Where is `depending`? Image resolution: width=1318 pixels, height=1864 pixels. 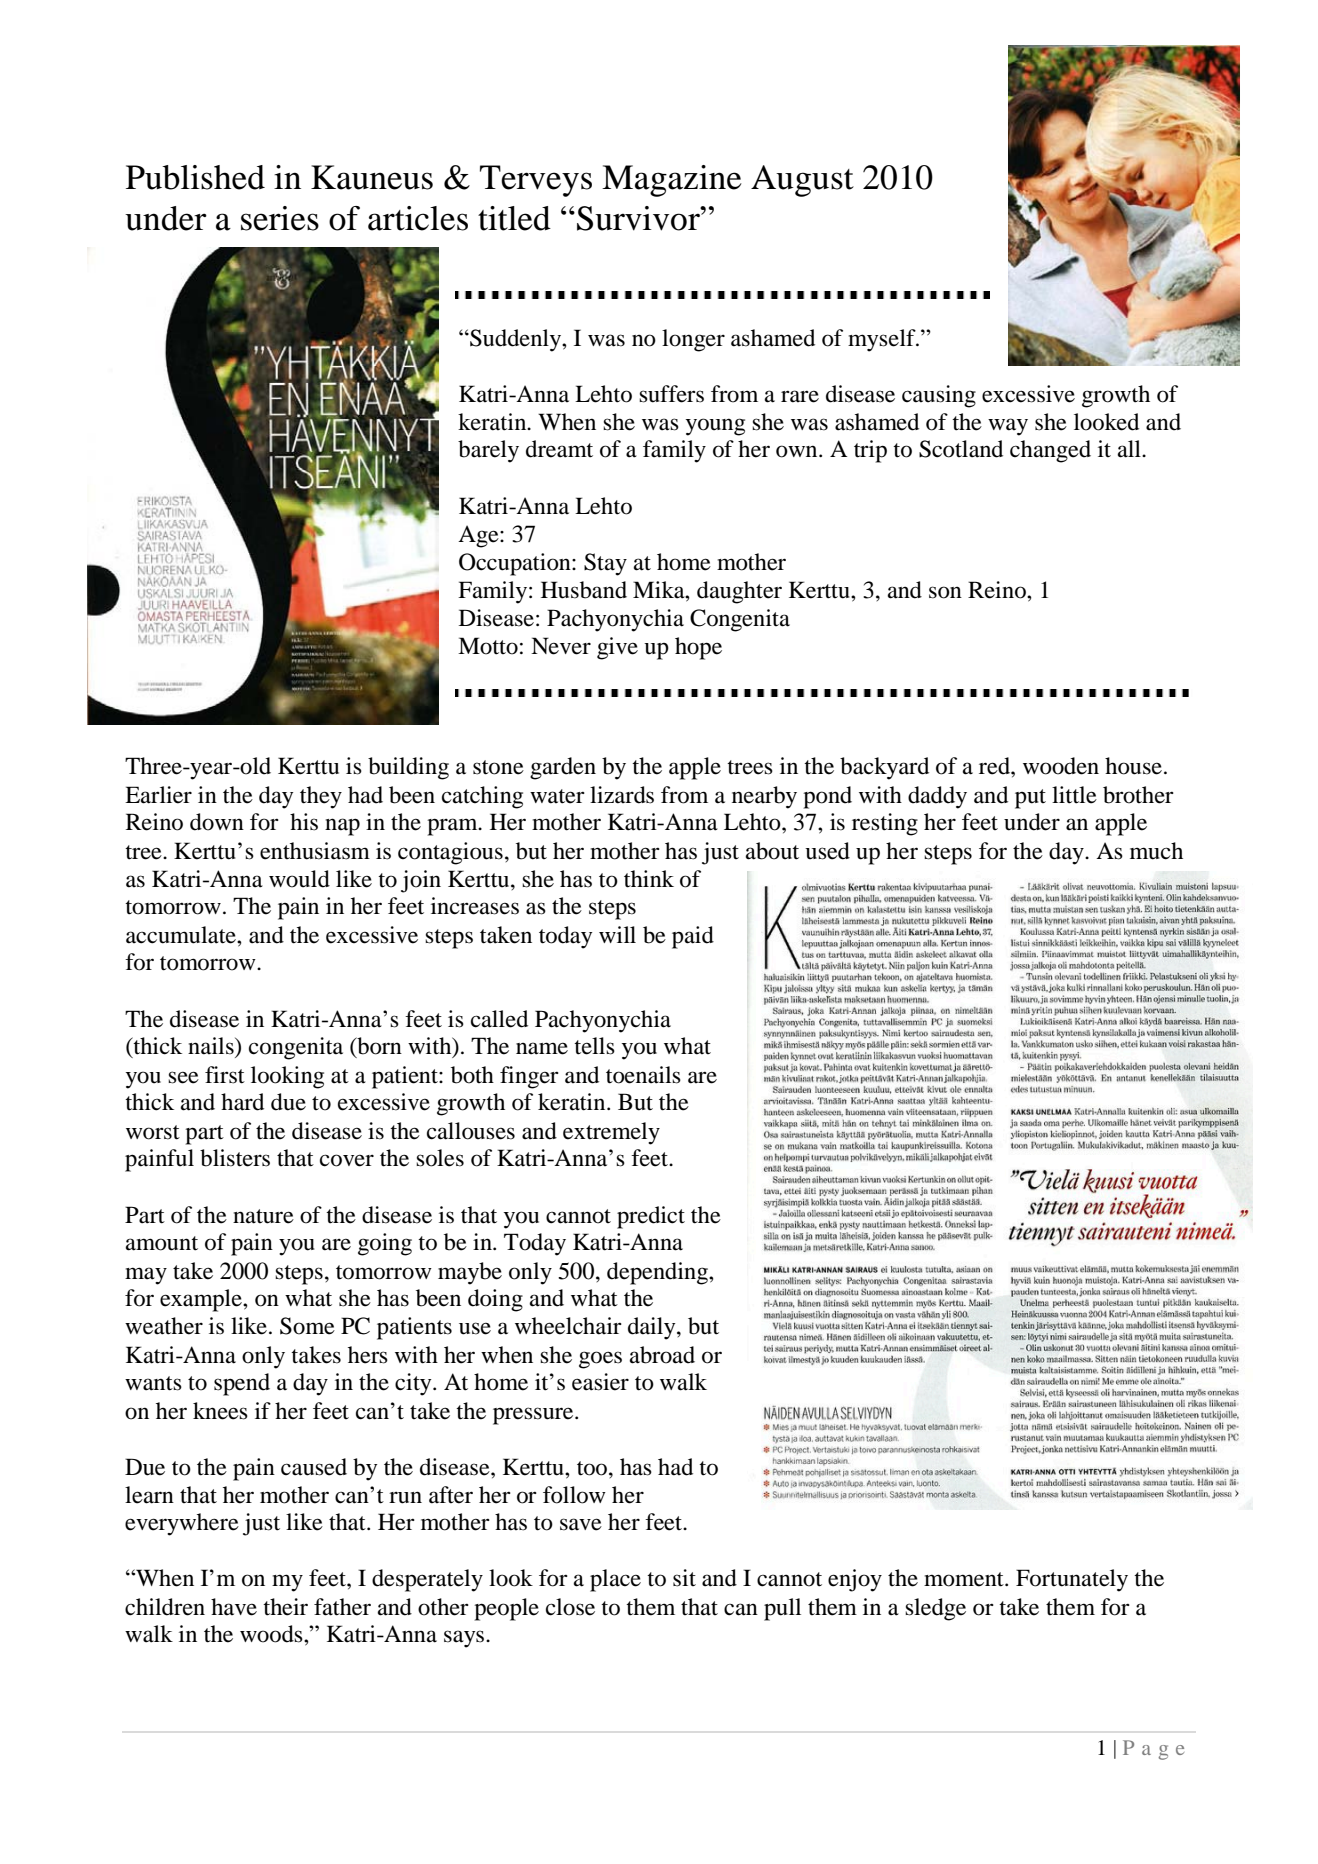
depending is located at coordinates (658, 1273).
